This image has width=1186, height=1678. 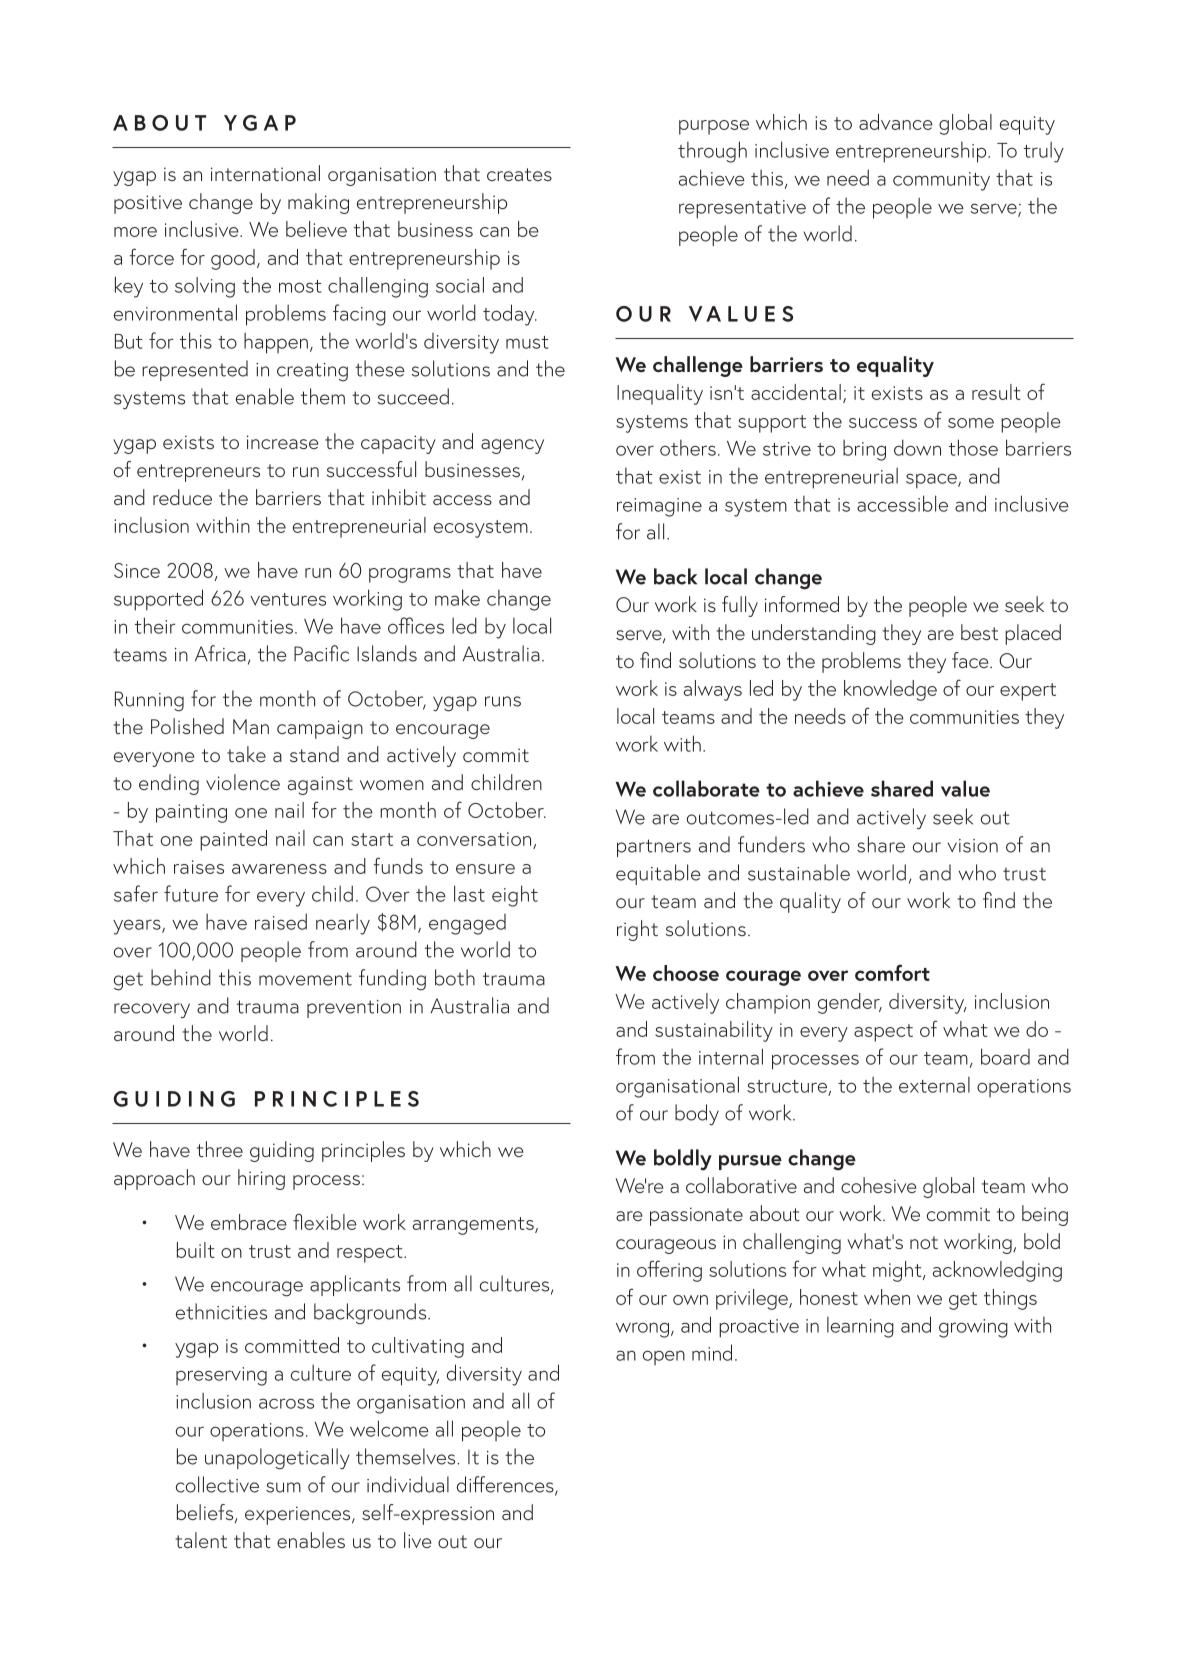 What do you see at coordinates (917, 447) in the image?
I see `down` at bounding box center [917, 447].
